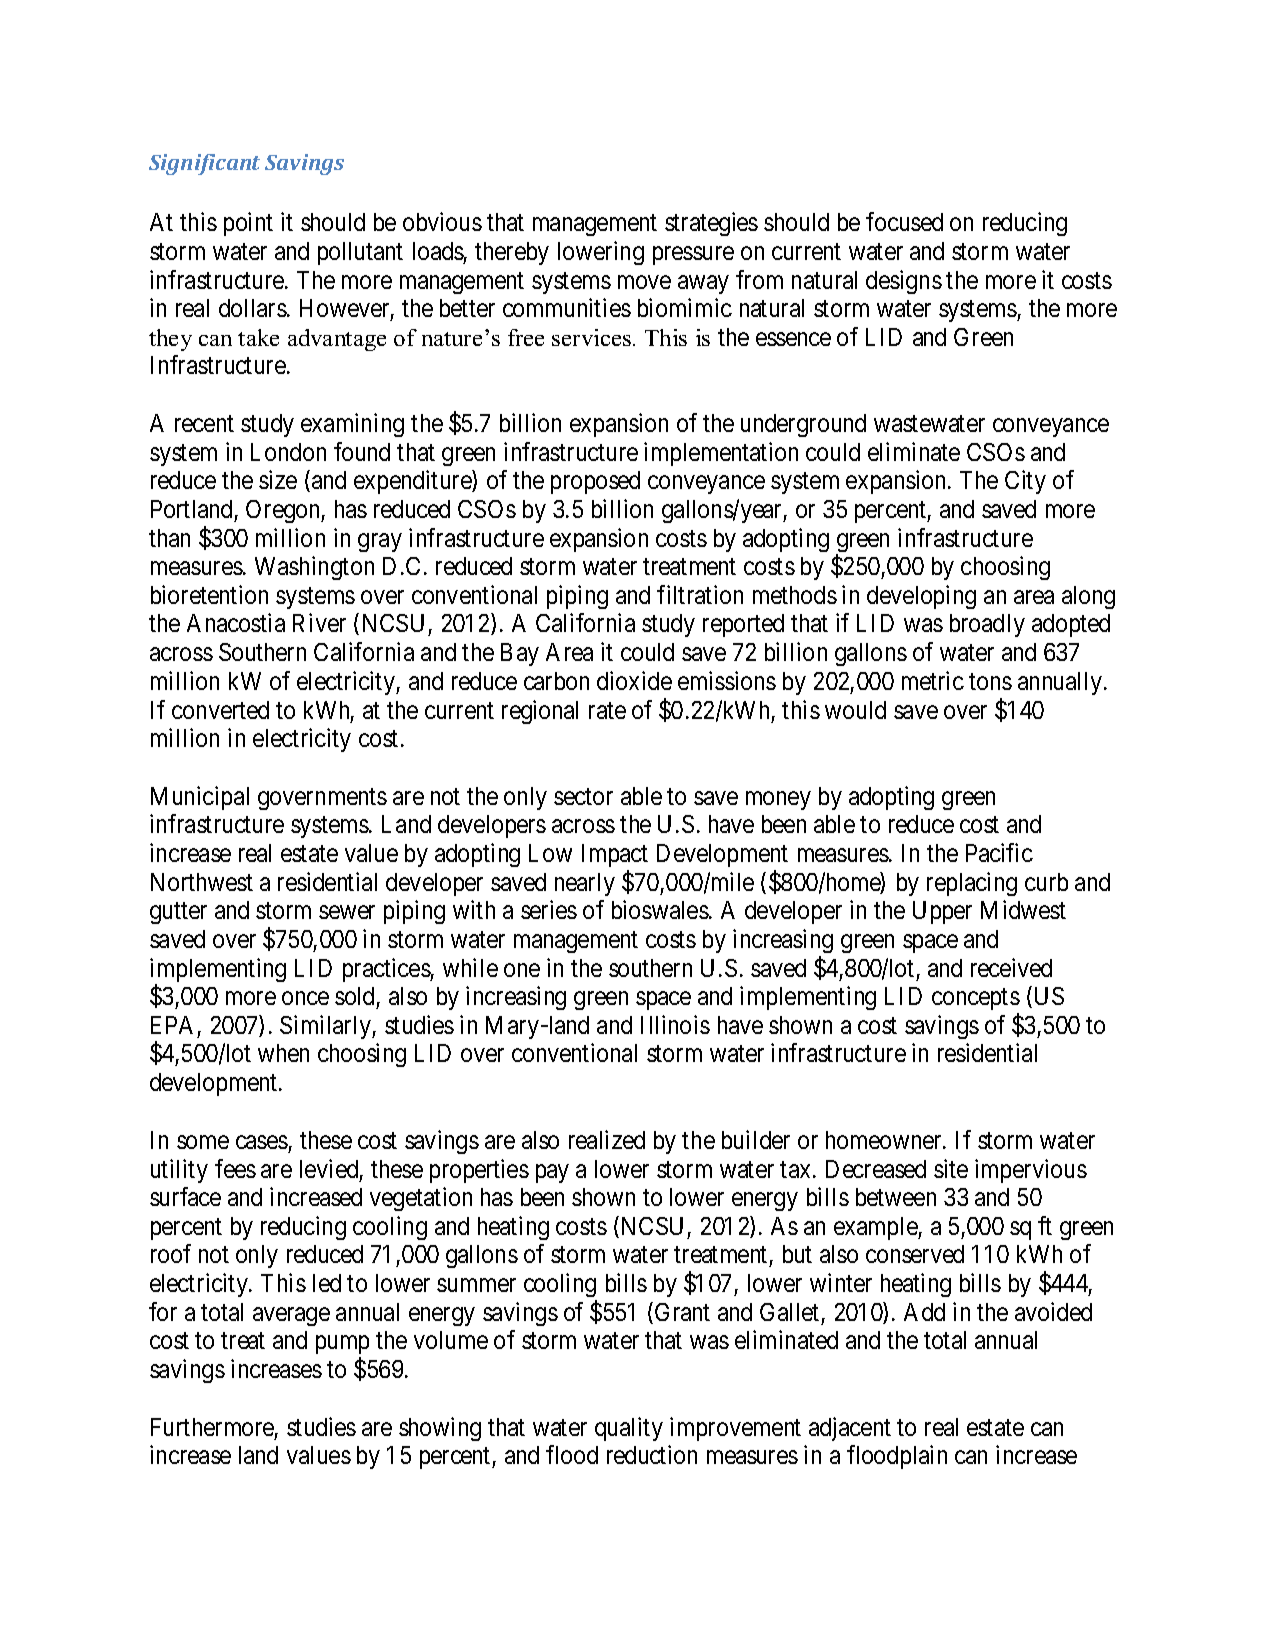  I want to click on focused, so click(904, 221).
